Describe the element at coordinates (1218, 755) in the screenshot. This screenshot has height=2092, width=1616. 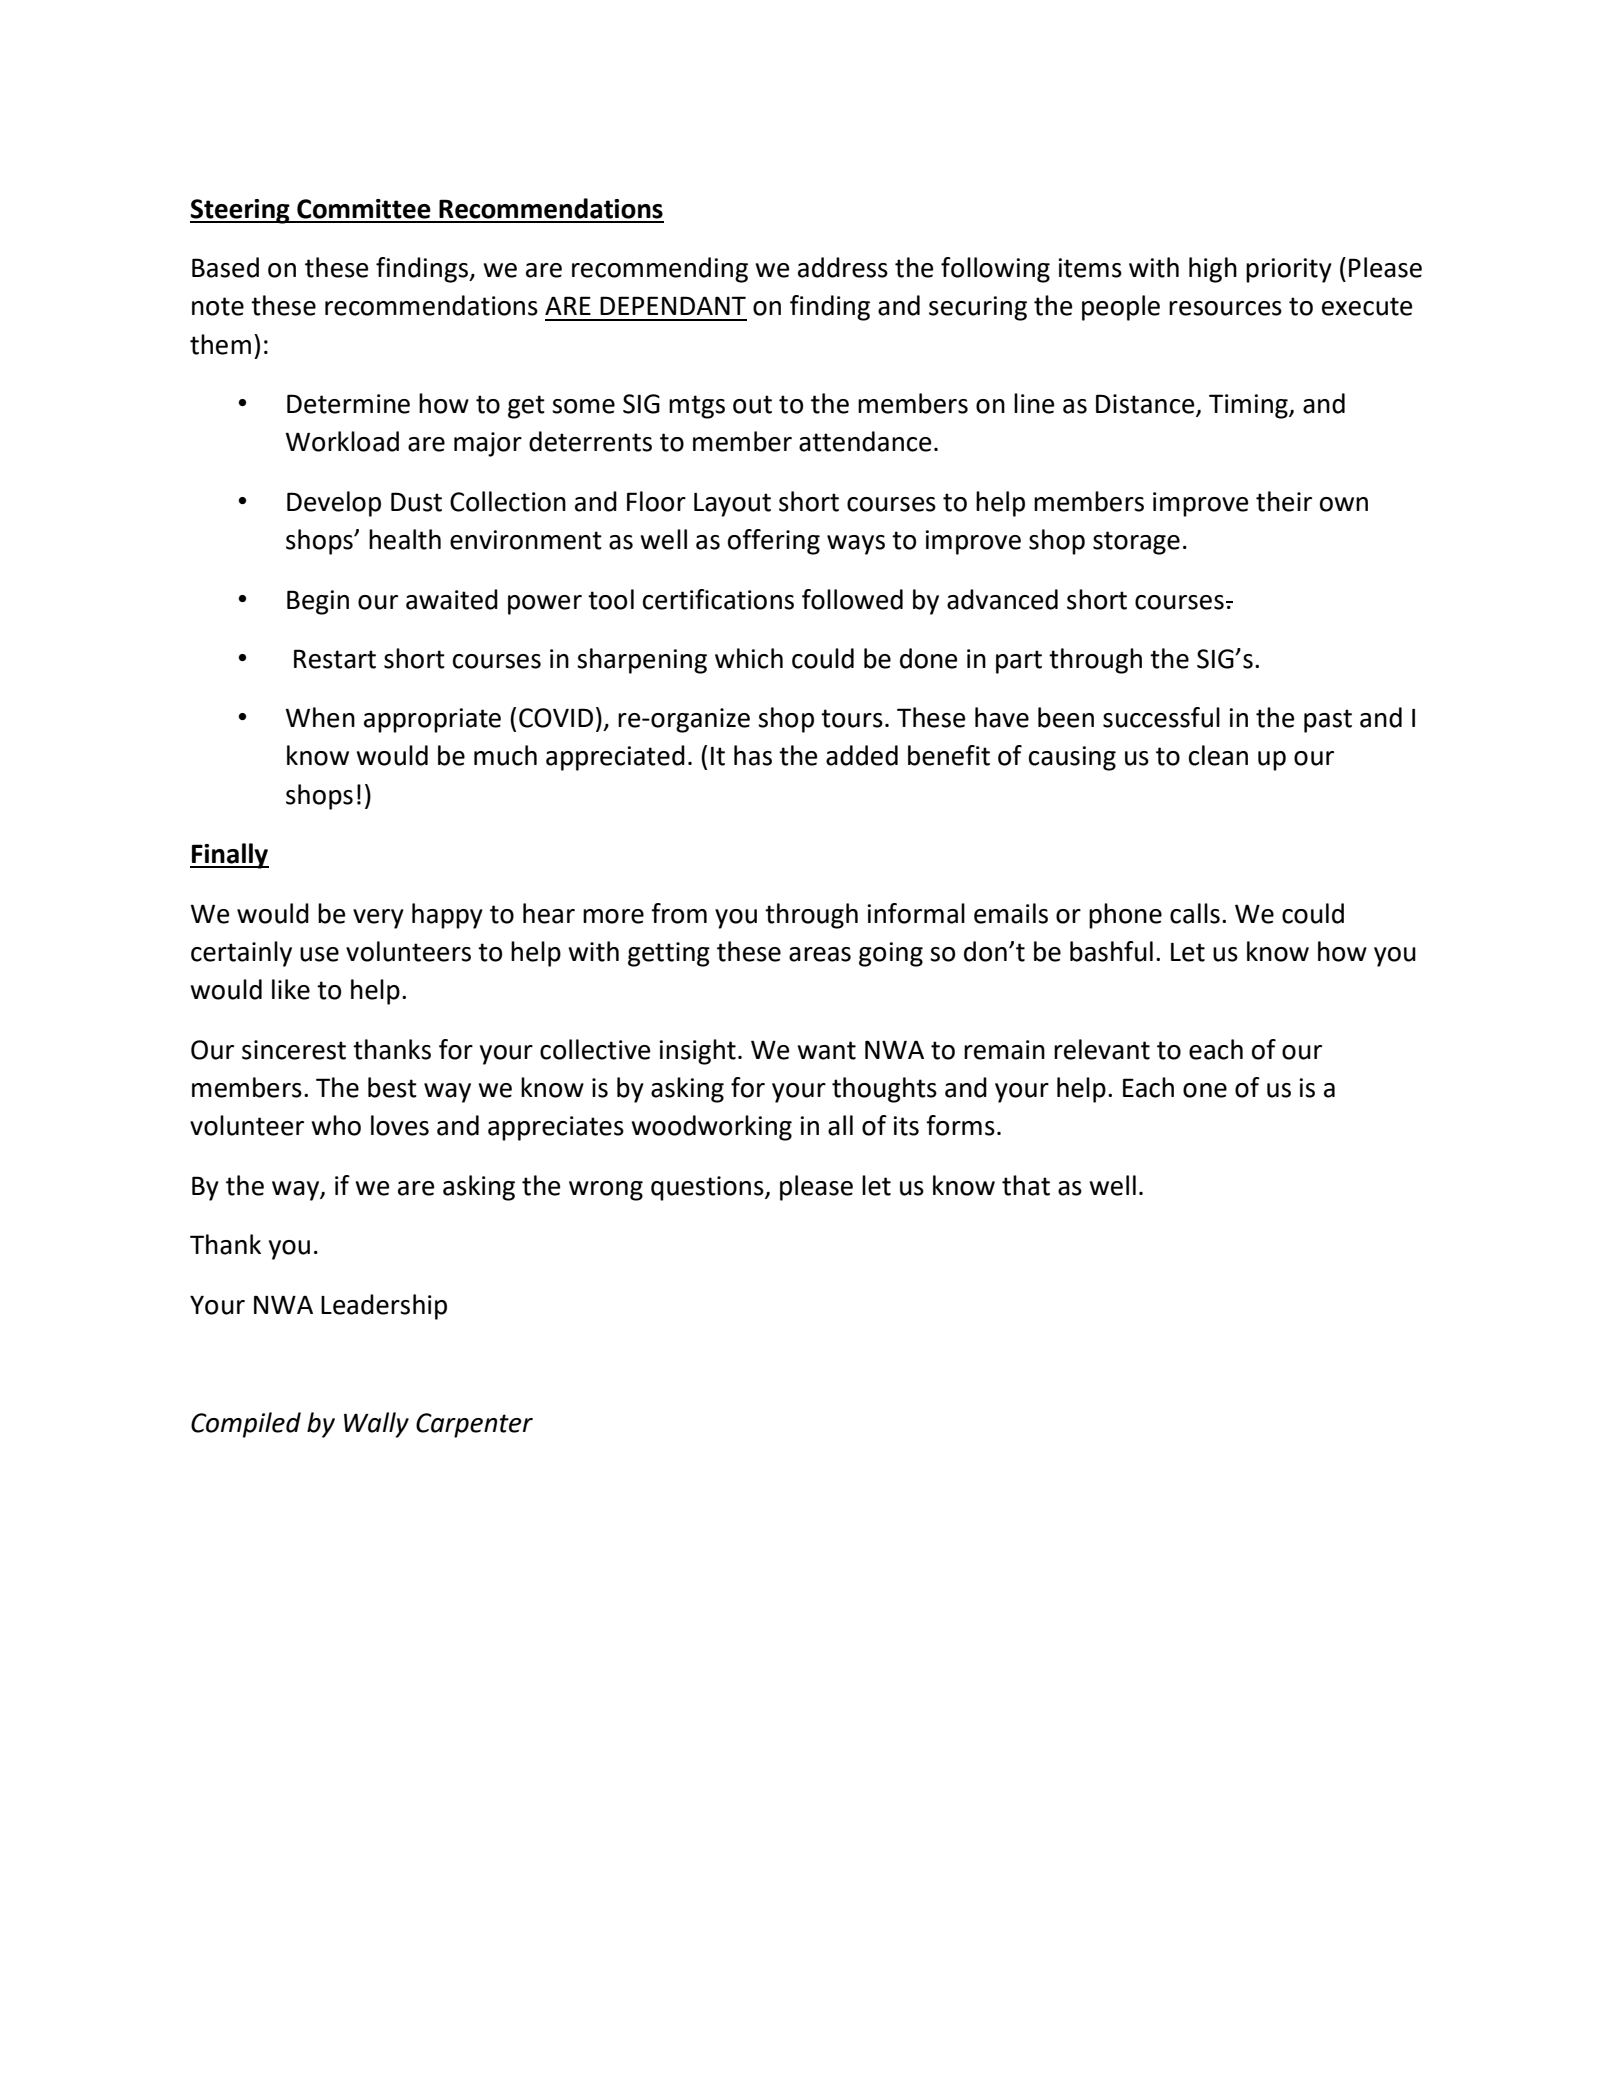
I see `clean` at that location.
